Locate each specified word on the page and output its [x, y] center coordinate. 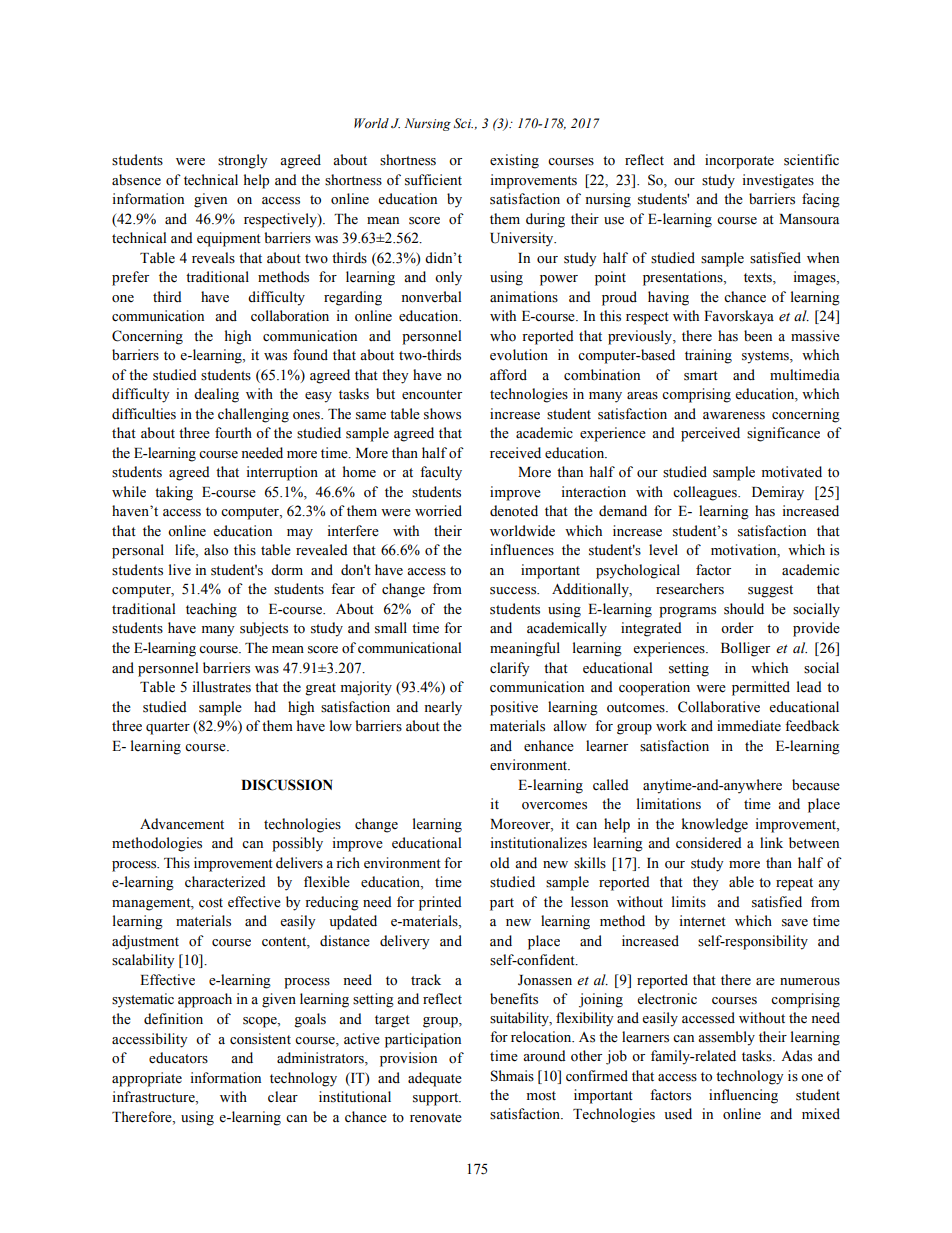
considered [709, 843]
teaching [211, 610]
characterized [225, 882]
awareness [734, 416]
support [437, 1099]
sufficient [433, 180]
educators [178, 1058]
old [500, 863]
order [737, 628]
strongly [243, 161]
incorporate [739, 161]
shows [442, 414]
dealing [216, 395]
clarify [510, 669]
